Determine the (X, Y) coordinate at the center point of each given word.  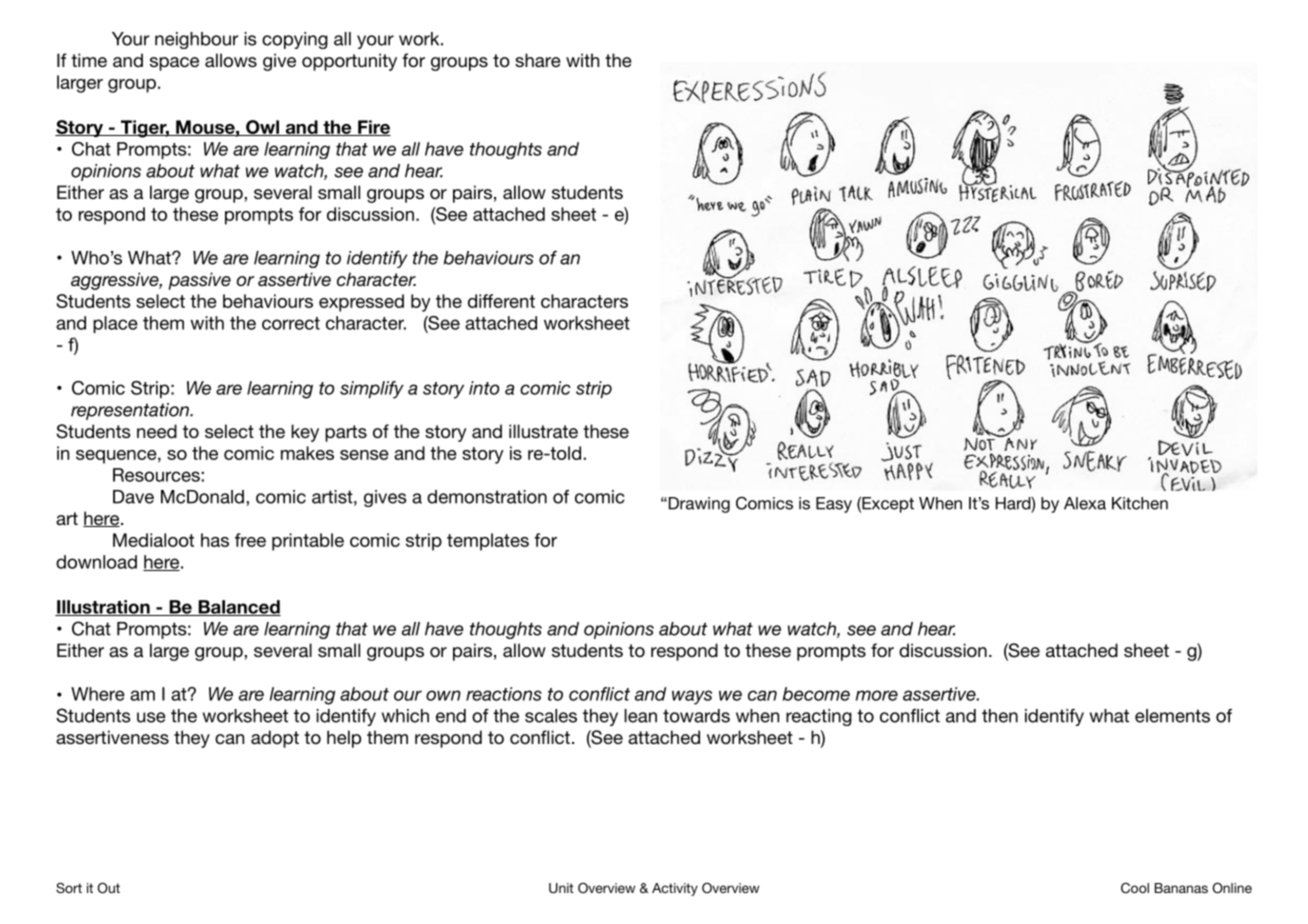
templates (488, 542)
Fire (373, 128)
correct (291, 323)
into (484, 388)
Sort (69, 888)
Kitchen (1140, 503)
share (538, 60)
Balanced (238, 608)
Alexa (1085, 503)
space (174, 64)
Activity (675, 889)
